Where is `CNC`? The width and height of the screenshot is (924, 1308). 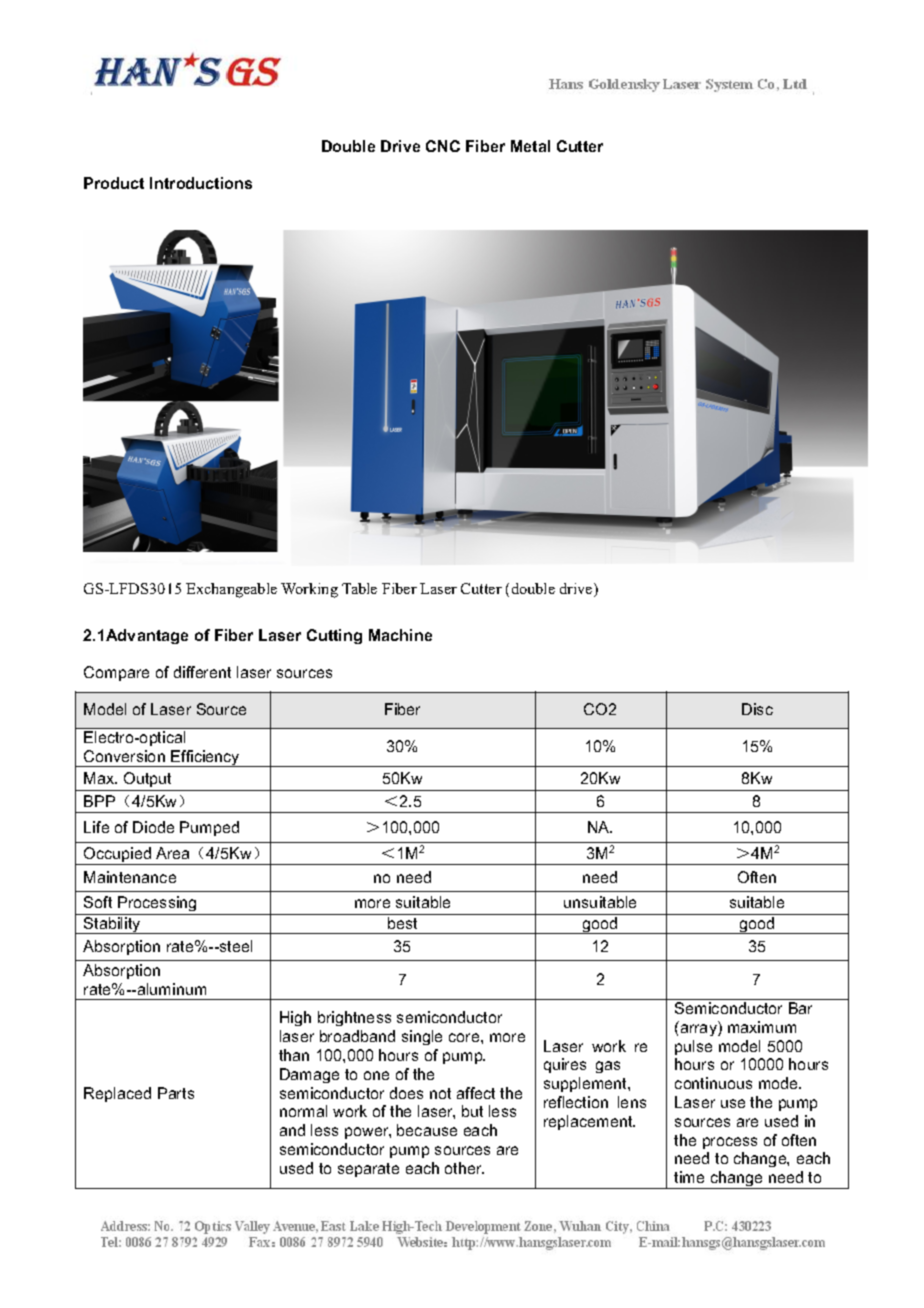
CNC is located at coordinates (443, 146).
